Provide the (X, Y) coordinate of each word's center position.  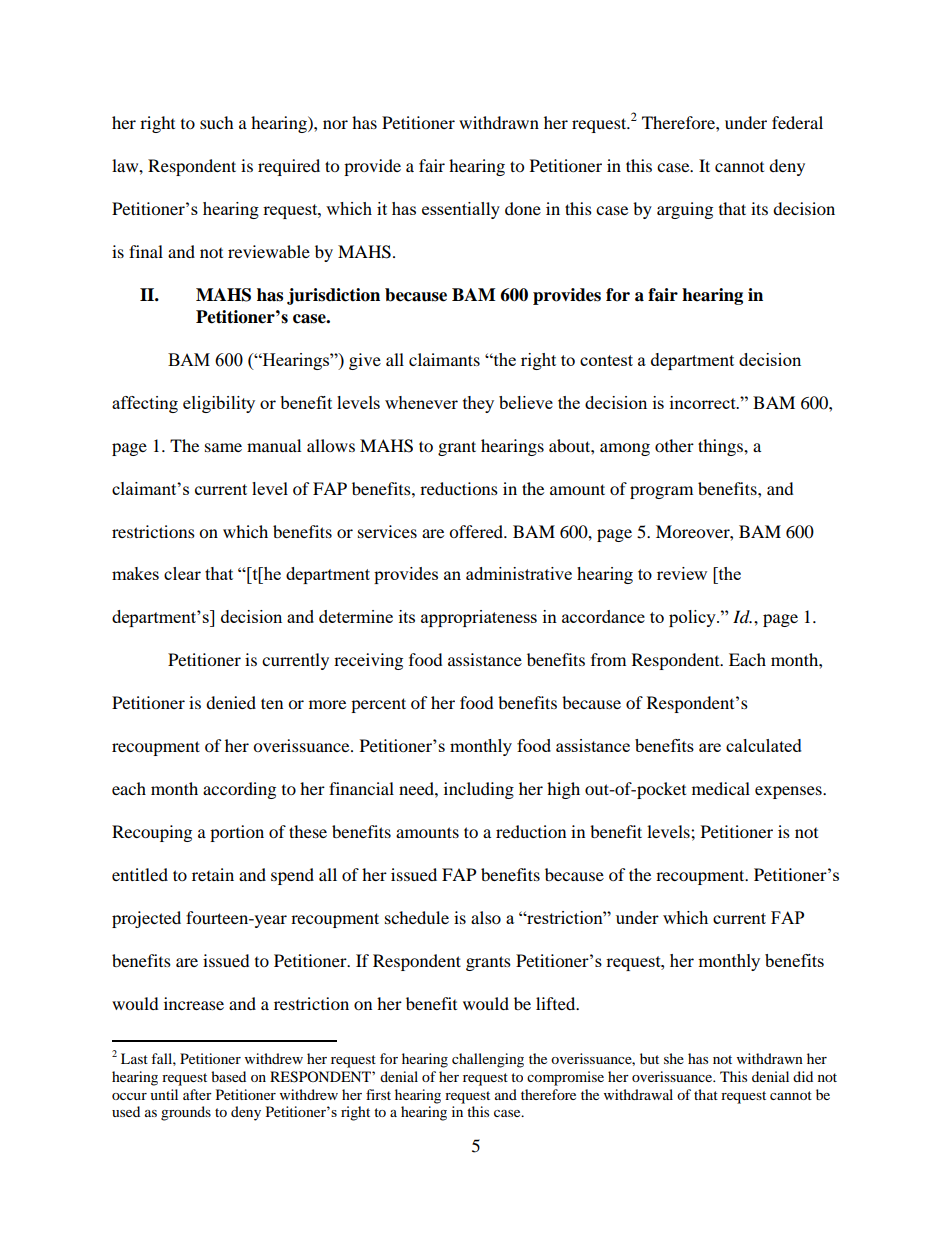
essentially (461, 210)
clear (182, 573)
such (217, 122)
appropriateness (479, 618)
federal (797, 122)
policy (693, 618)
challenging (488, 1060)
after (197, 1094)
